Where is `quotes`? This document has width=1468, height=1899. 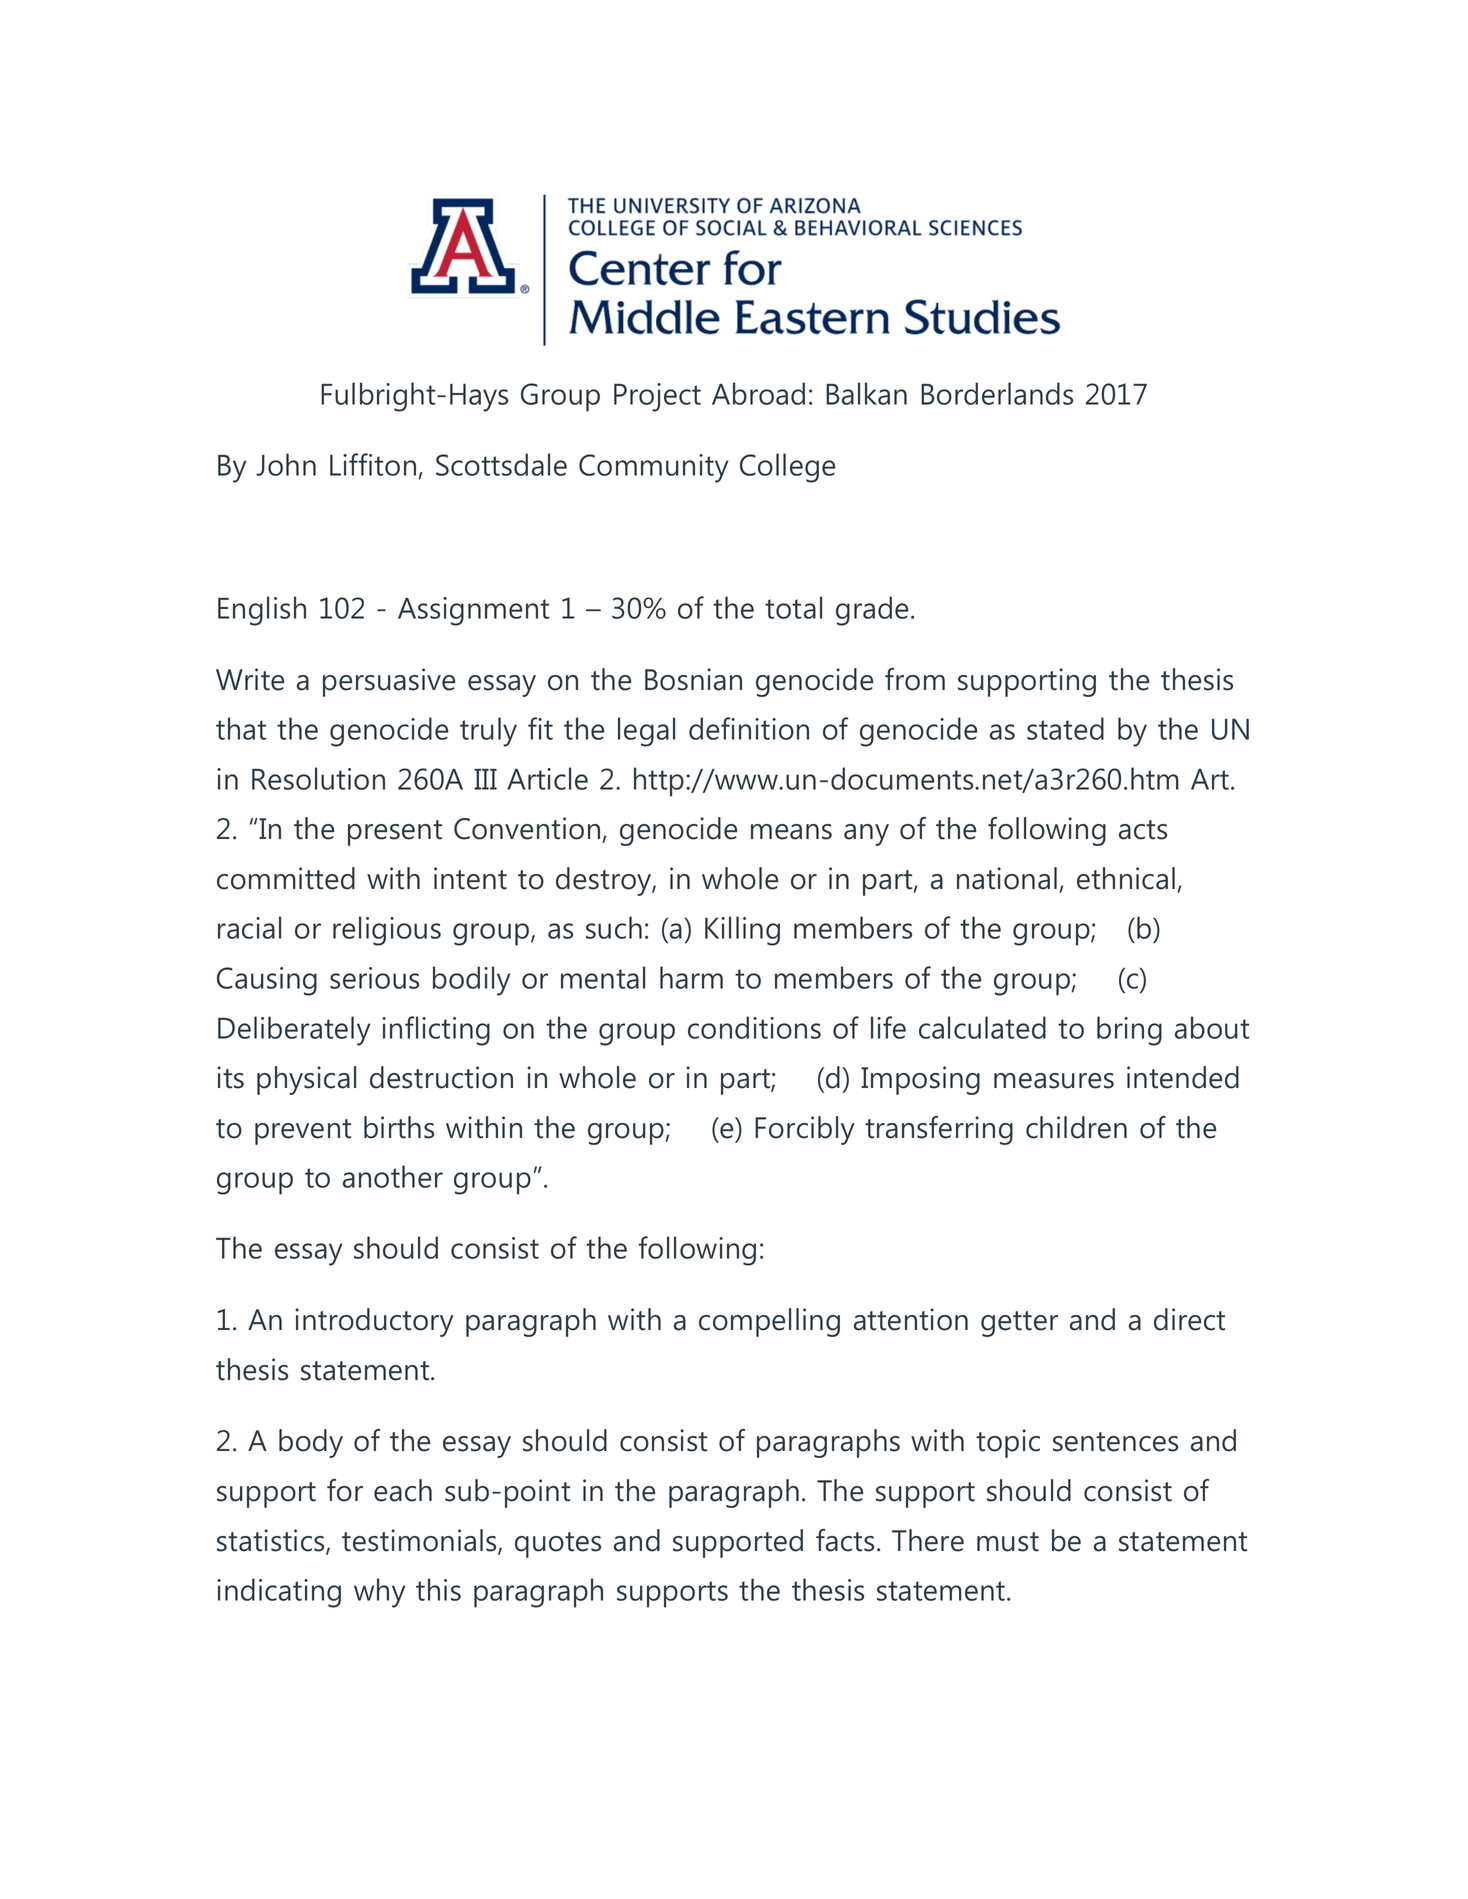 quotes is located at coordinates (558, 1545).
